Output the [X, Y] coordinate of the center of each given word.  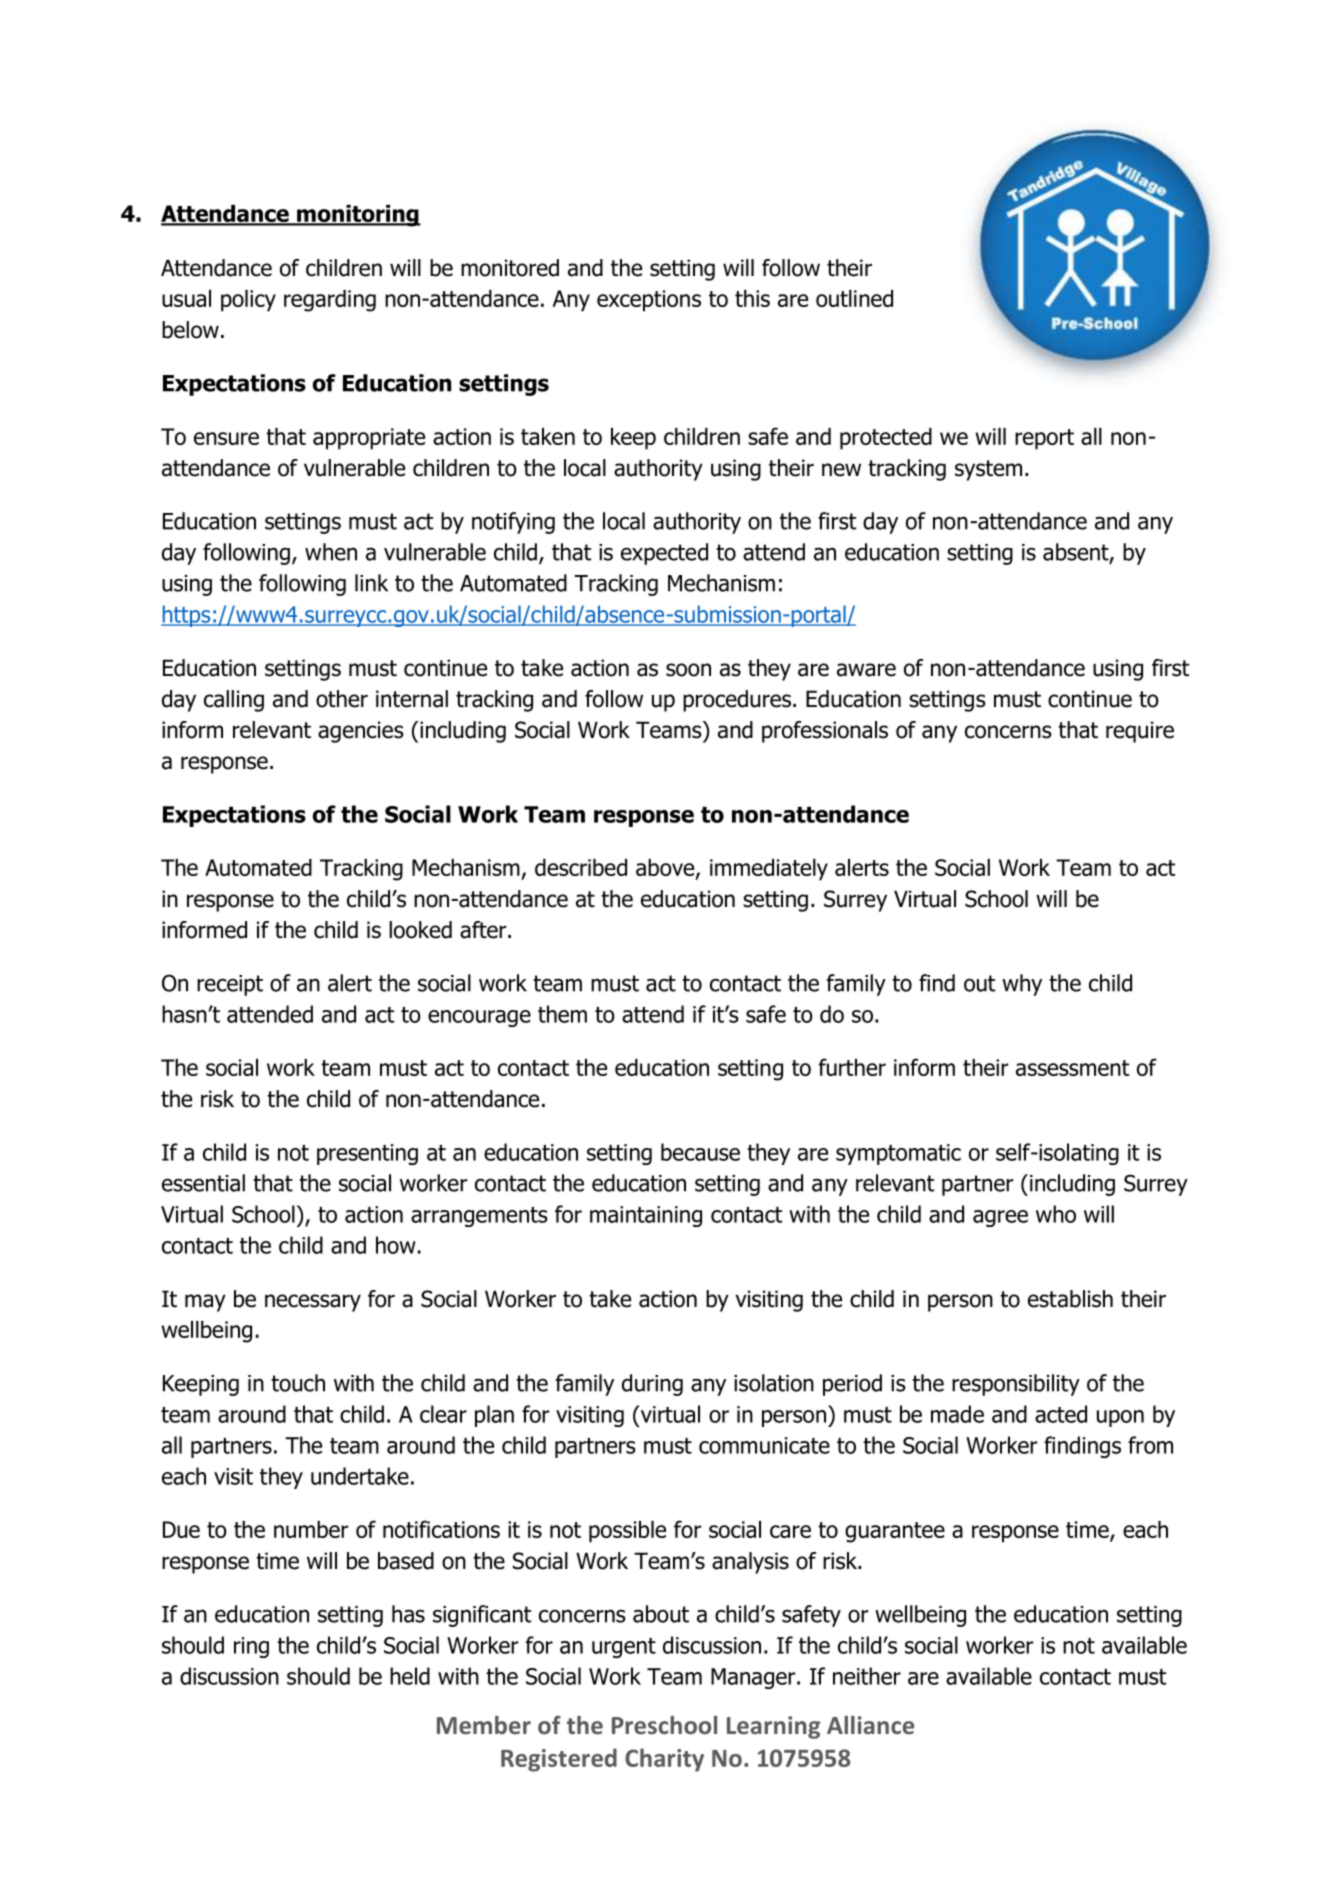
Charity [664, 1760]
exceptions [649, 301]
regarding [330, 301]
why [1022, 985]
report [1044, 439]
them [562, 1014]
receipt [230, 985]
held [410, 1676]
